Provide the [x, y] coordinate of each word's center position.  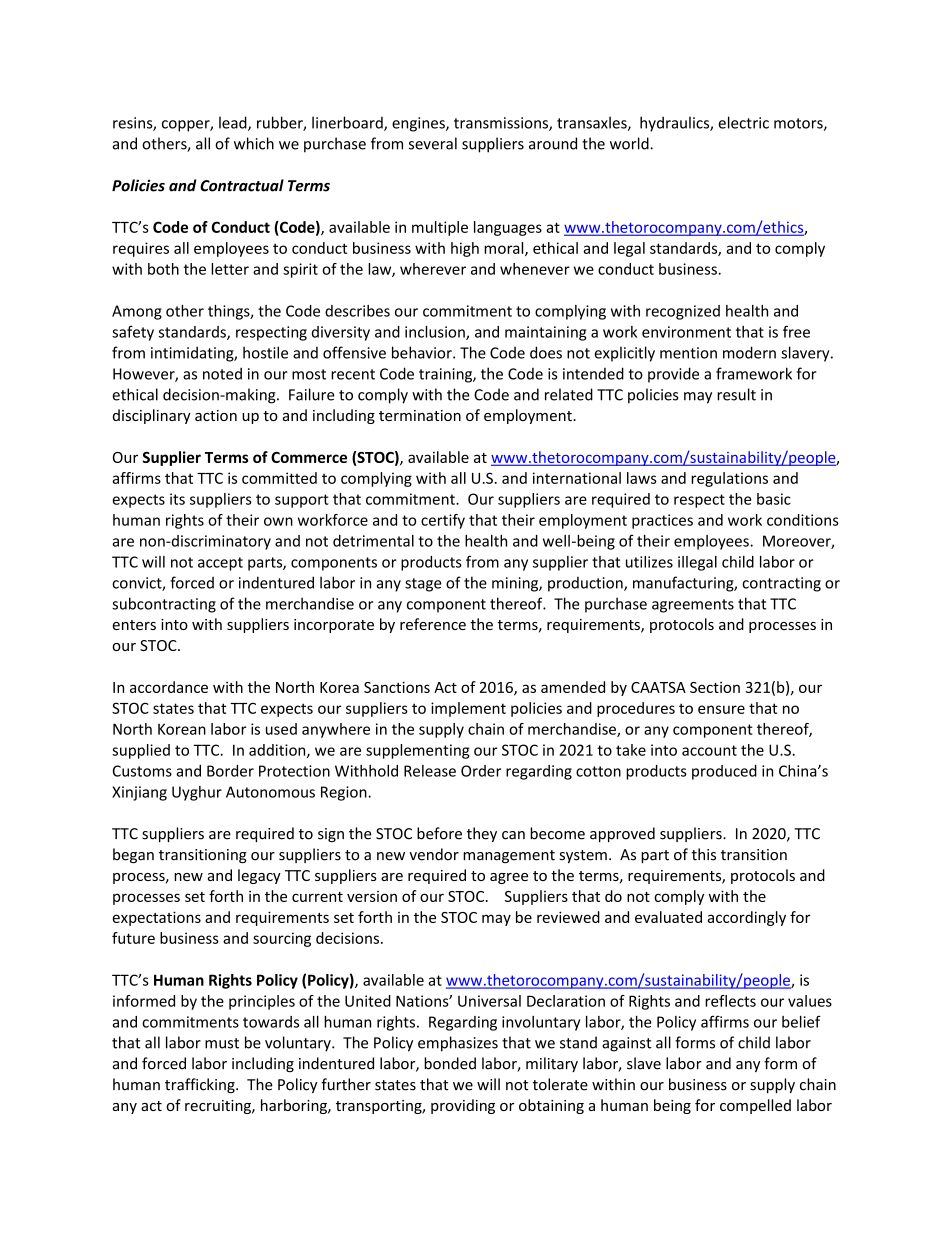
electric [743, 122]
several [433, 143]
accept [220, 564]
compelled [755, 1106]
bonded [450, 1063]
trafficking [201, 1085]
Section [715, 687]
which [254, 143]
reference [433, 624]
